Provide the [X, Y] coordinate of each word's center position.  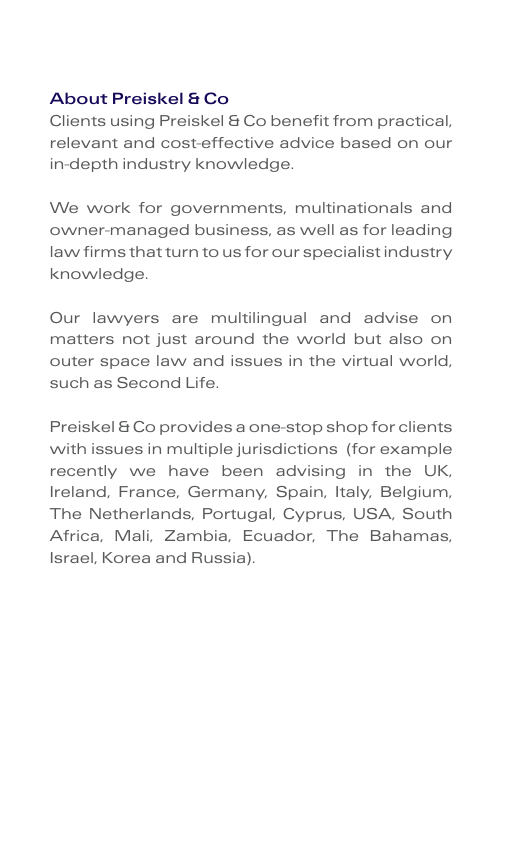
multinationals [354, 207]
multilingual [259, 319]
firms [104, 251]
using [132, 122]
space [125, 363]
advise [391, 317]
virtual [367, 360]
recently [84, 472]
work [108, 207]
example [416, 450]
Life [201, 382]
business [232, 230]
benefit [300, 120]
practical [414, 122]
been [242, 470]
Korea [126, 557]
